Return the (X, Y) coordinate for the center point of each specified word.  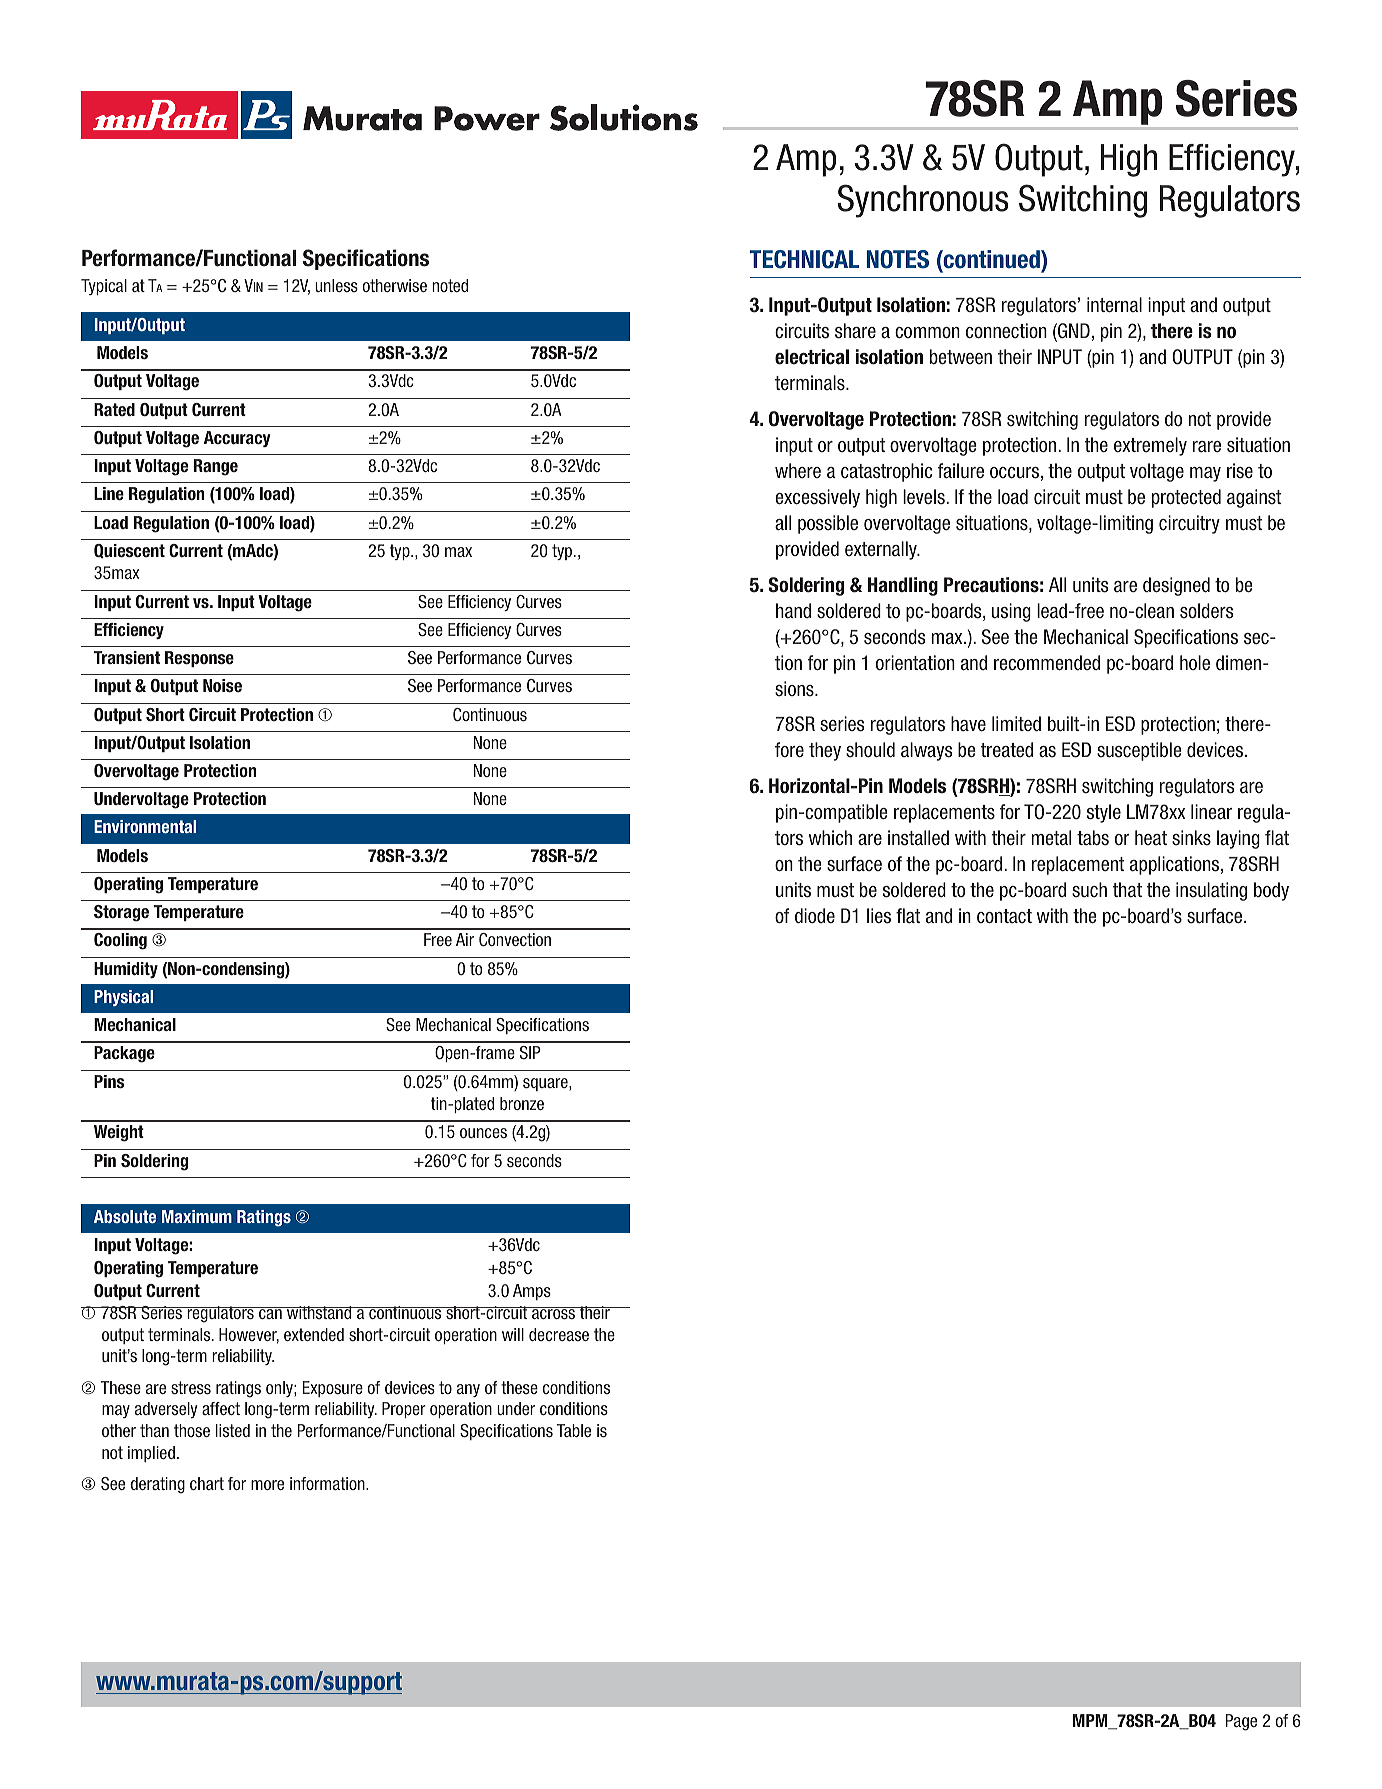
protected (1186, 498)
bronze (522, 1103)
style (1104, 813)
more (267, 1485)
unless (336, 285)
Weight (119, 1133)
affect (221, 1408)
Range (216, 467)
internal (1114, 305)
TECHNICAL (804, 259)
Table (574, 1430)
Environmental (145, 826)
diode (815, 916)
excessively (817, 498)
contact (1004, 916)
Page (1241, 1722)
